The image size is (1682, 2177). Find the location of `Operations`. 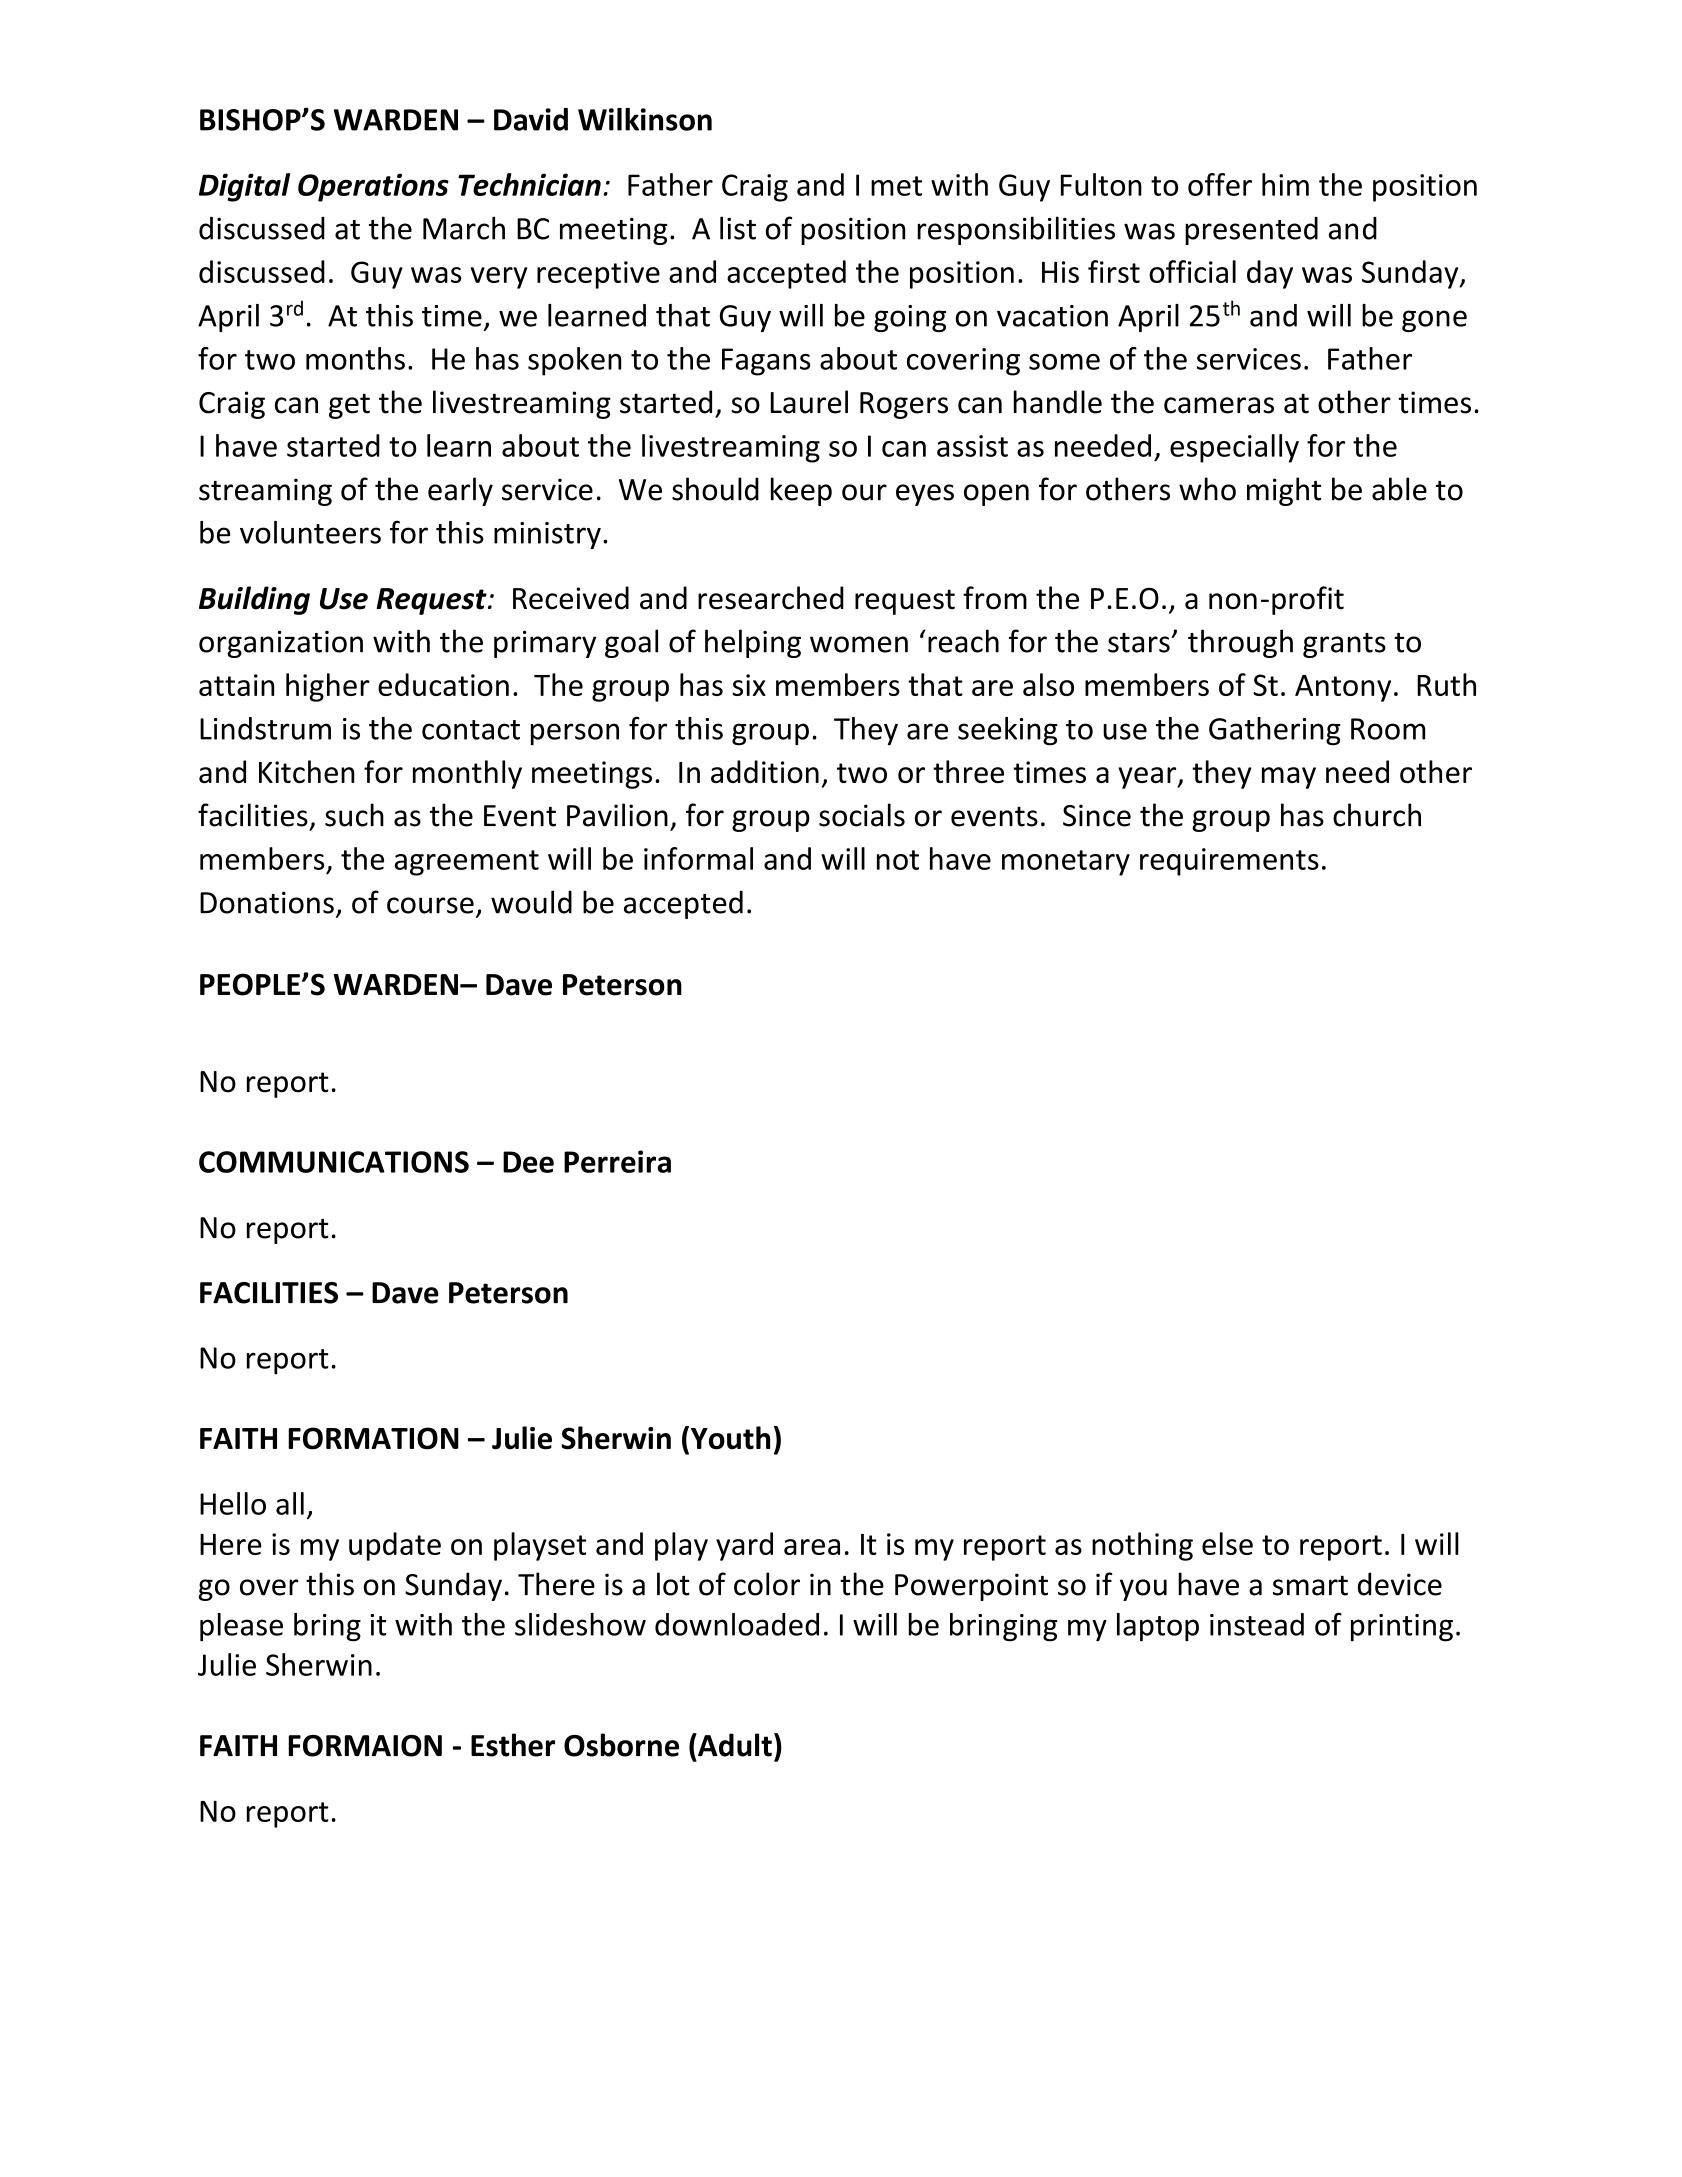

Operations is located at coordinates (373, 187).
